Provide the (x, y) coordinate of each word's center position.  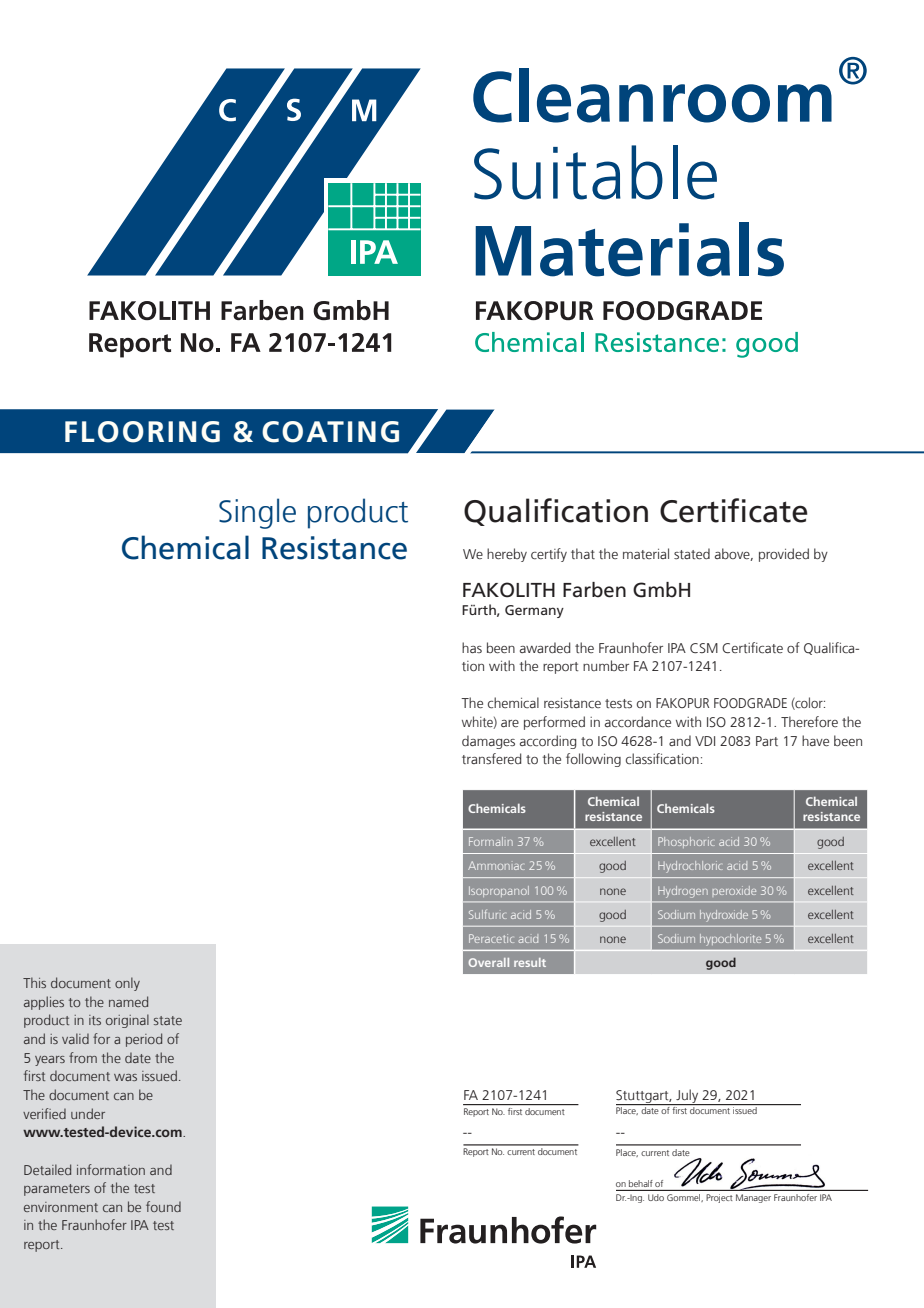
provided (784, 555)
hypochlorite (730, 940)
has (472, 647)
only (127, 984)
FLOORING (142, 432)
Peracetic (491, 938)
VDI (705, 741)
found (163, 1206)
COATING (330, 432)
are (510, 723)
